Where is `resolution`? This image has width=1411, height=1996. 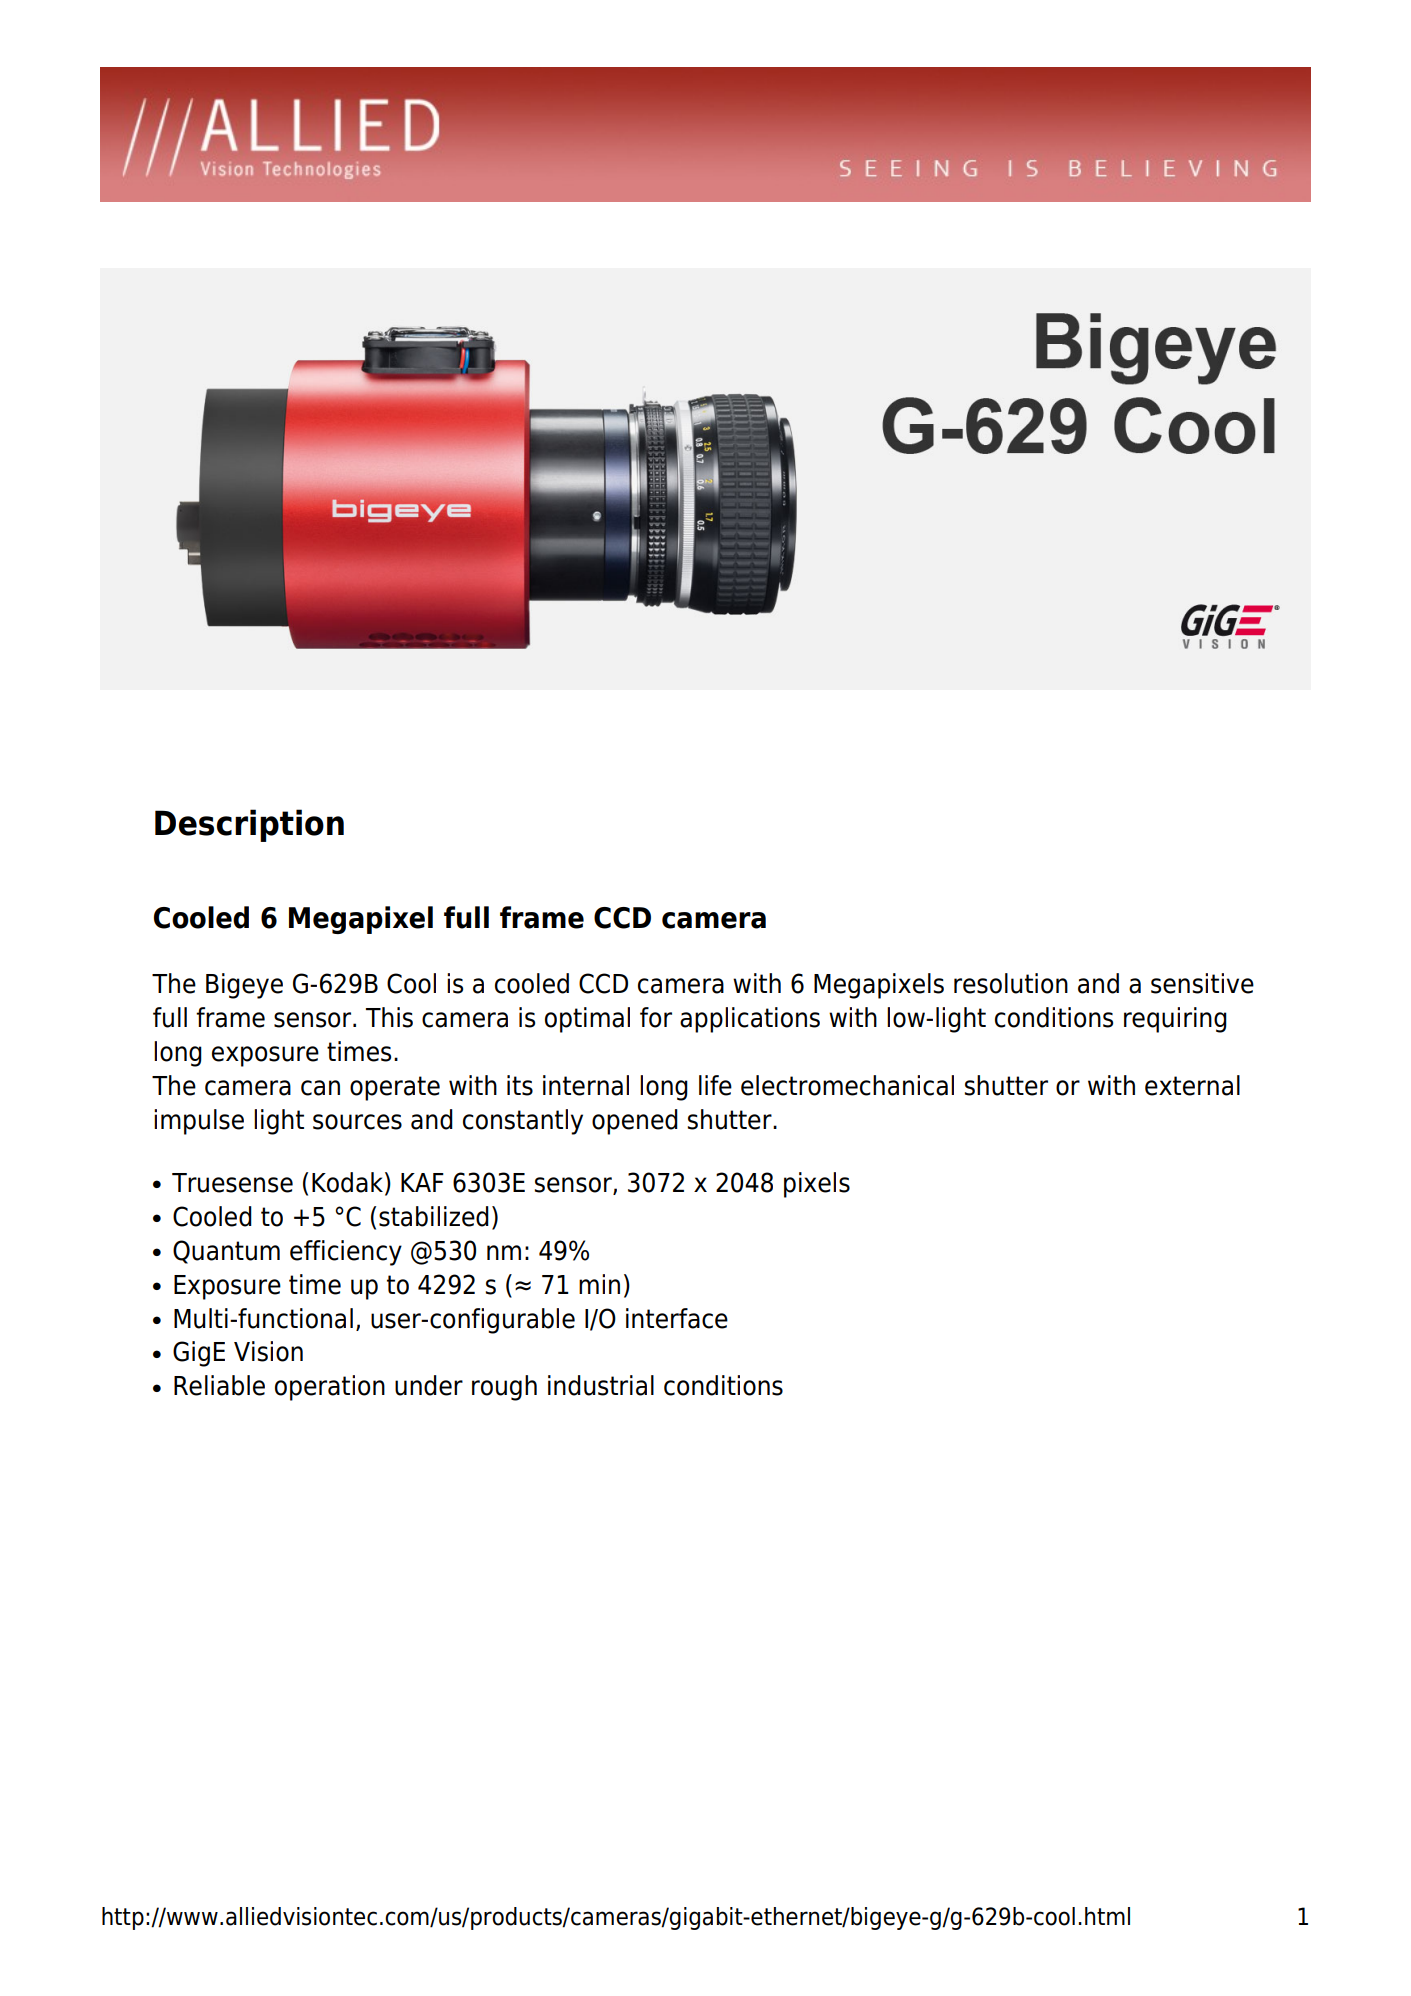 resolution is located at coordinates (1011, 983).
